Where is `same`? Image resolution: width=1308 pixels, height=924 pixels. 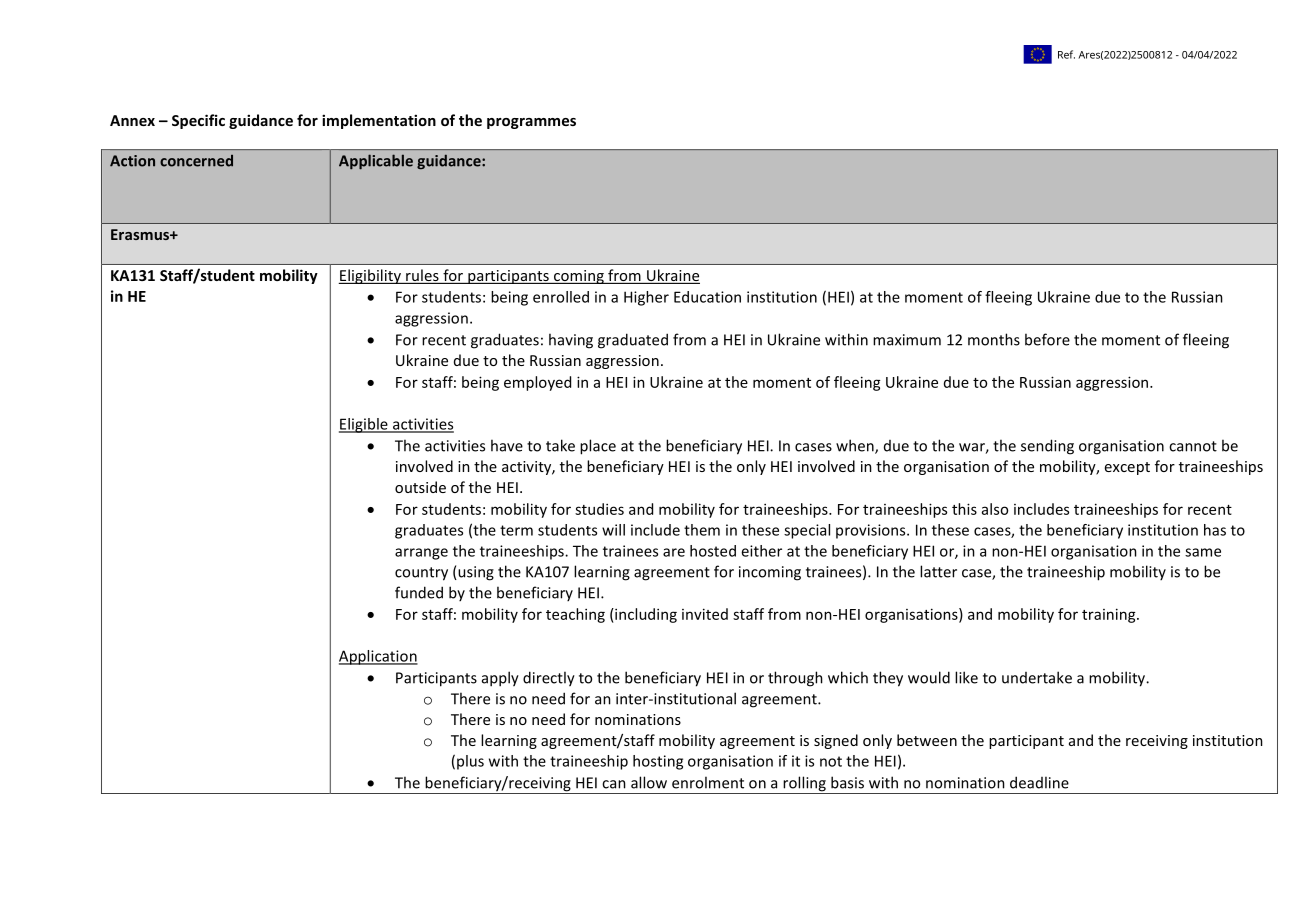
same is located at coordinates (1203, 552).
